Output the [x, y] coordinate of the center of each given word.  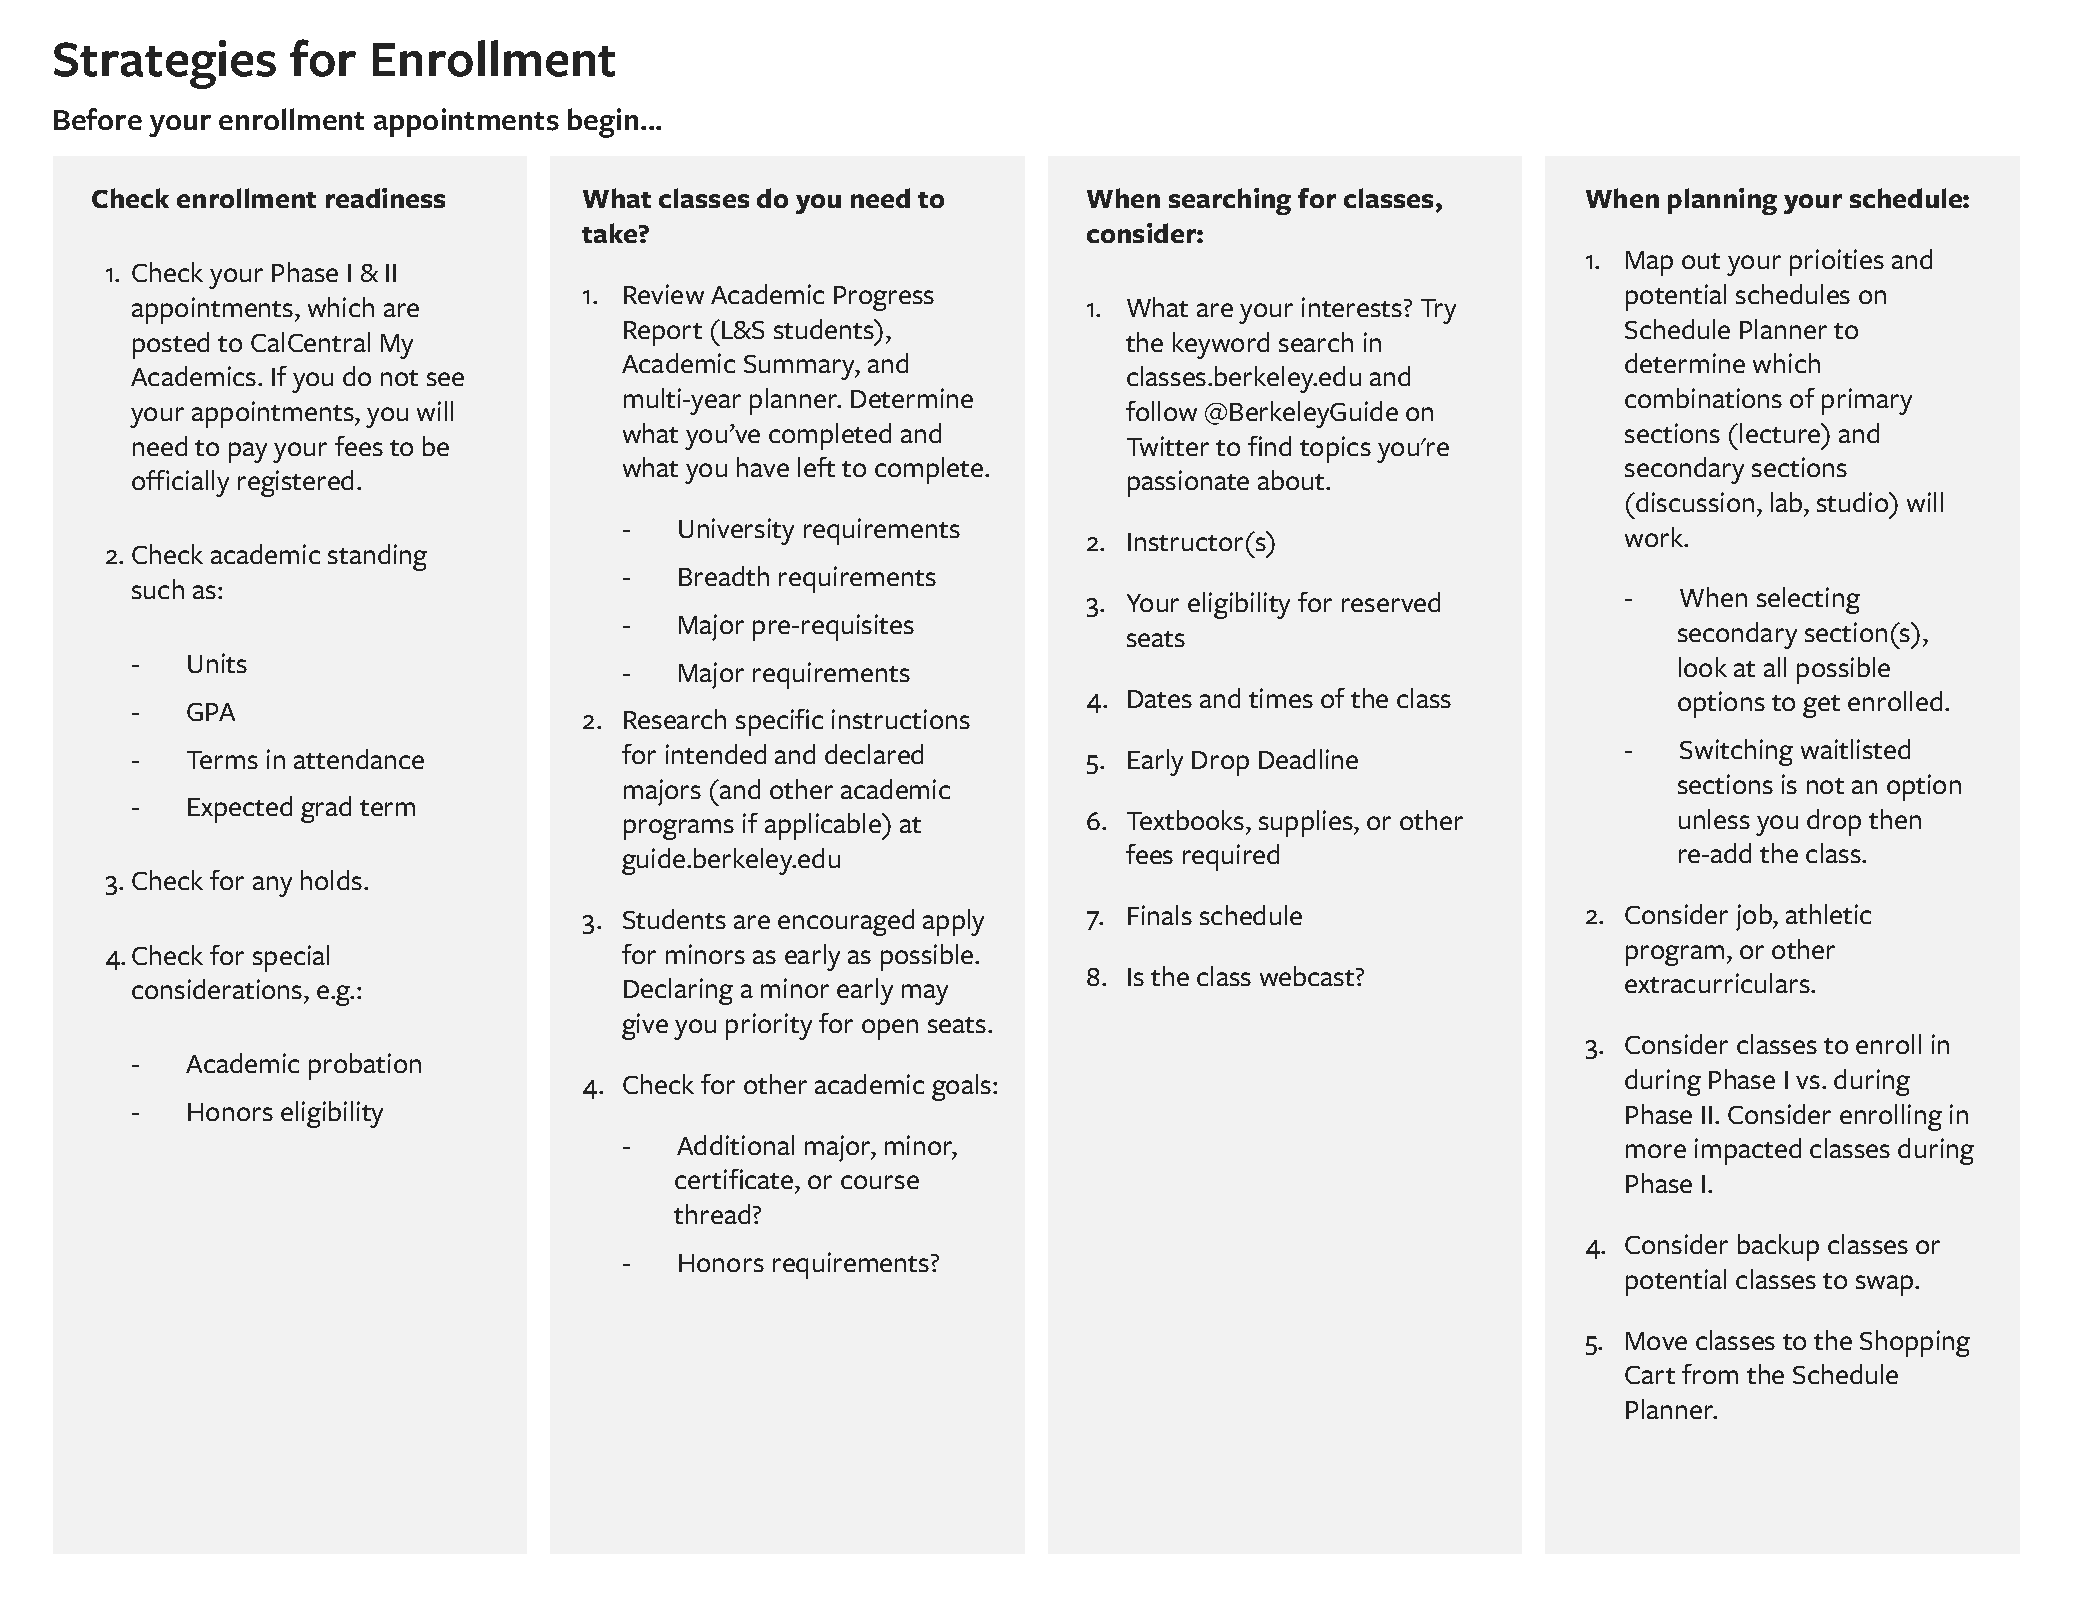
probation [365, 1066]
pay [248, 452]
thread [712, 1214]
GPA [211, 712]
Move [1656, 1341]
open [890, 1029]
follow [1161, 411]
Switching [1736, 752]
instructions [901, 719]
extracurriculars [1718, 983]
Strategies [165, 64]
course [880, 1182]
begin [603, 123]
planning [1722, 201]
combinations [1703, 398]
